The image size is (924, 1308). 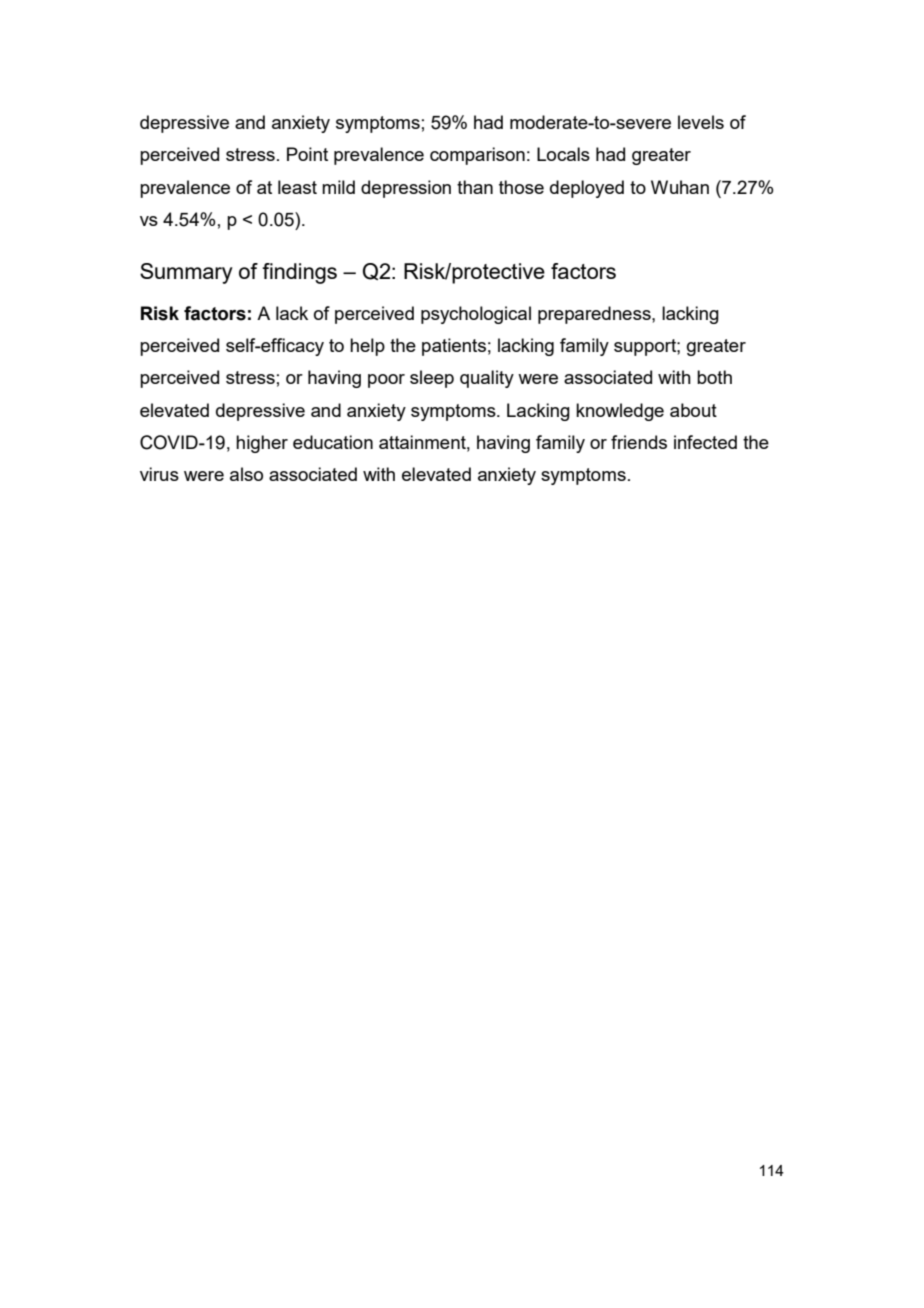 What do you see at coordinates (299, 273) in the image?
I see `findings` at bounding box center [299, 273].
